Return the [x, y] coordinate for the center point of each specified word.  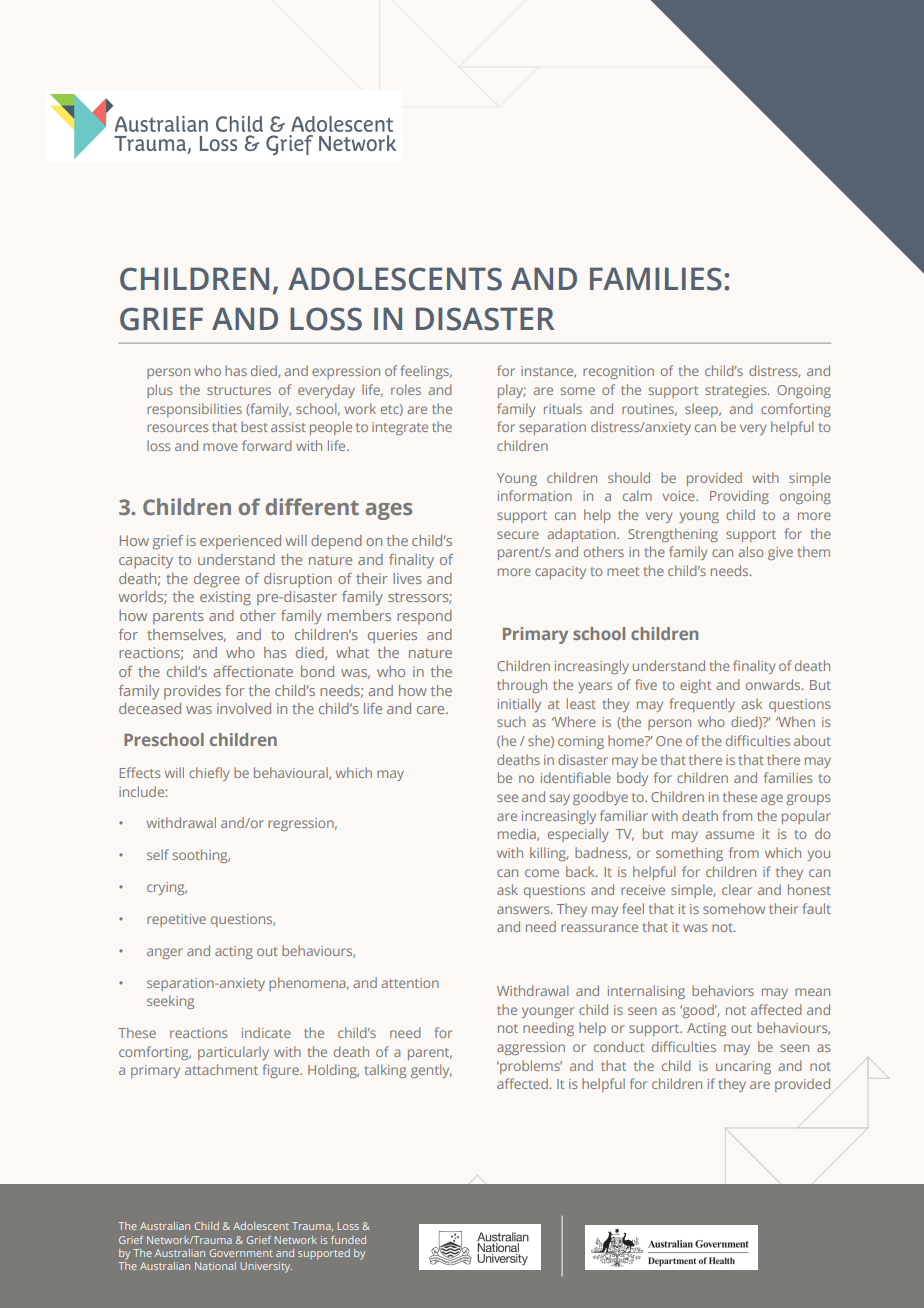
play [512, 391]
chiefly [209, 774]
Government [241, 1253]
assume [730, 835]
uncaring [743, 1067]
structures [239, 390]
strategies [737, 391]
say [560, 799]
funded [348, 1240]
